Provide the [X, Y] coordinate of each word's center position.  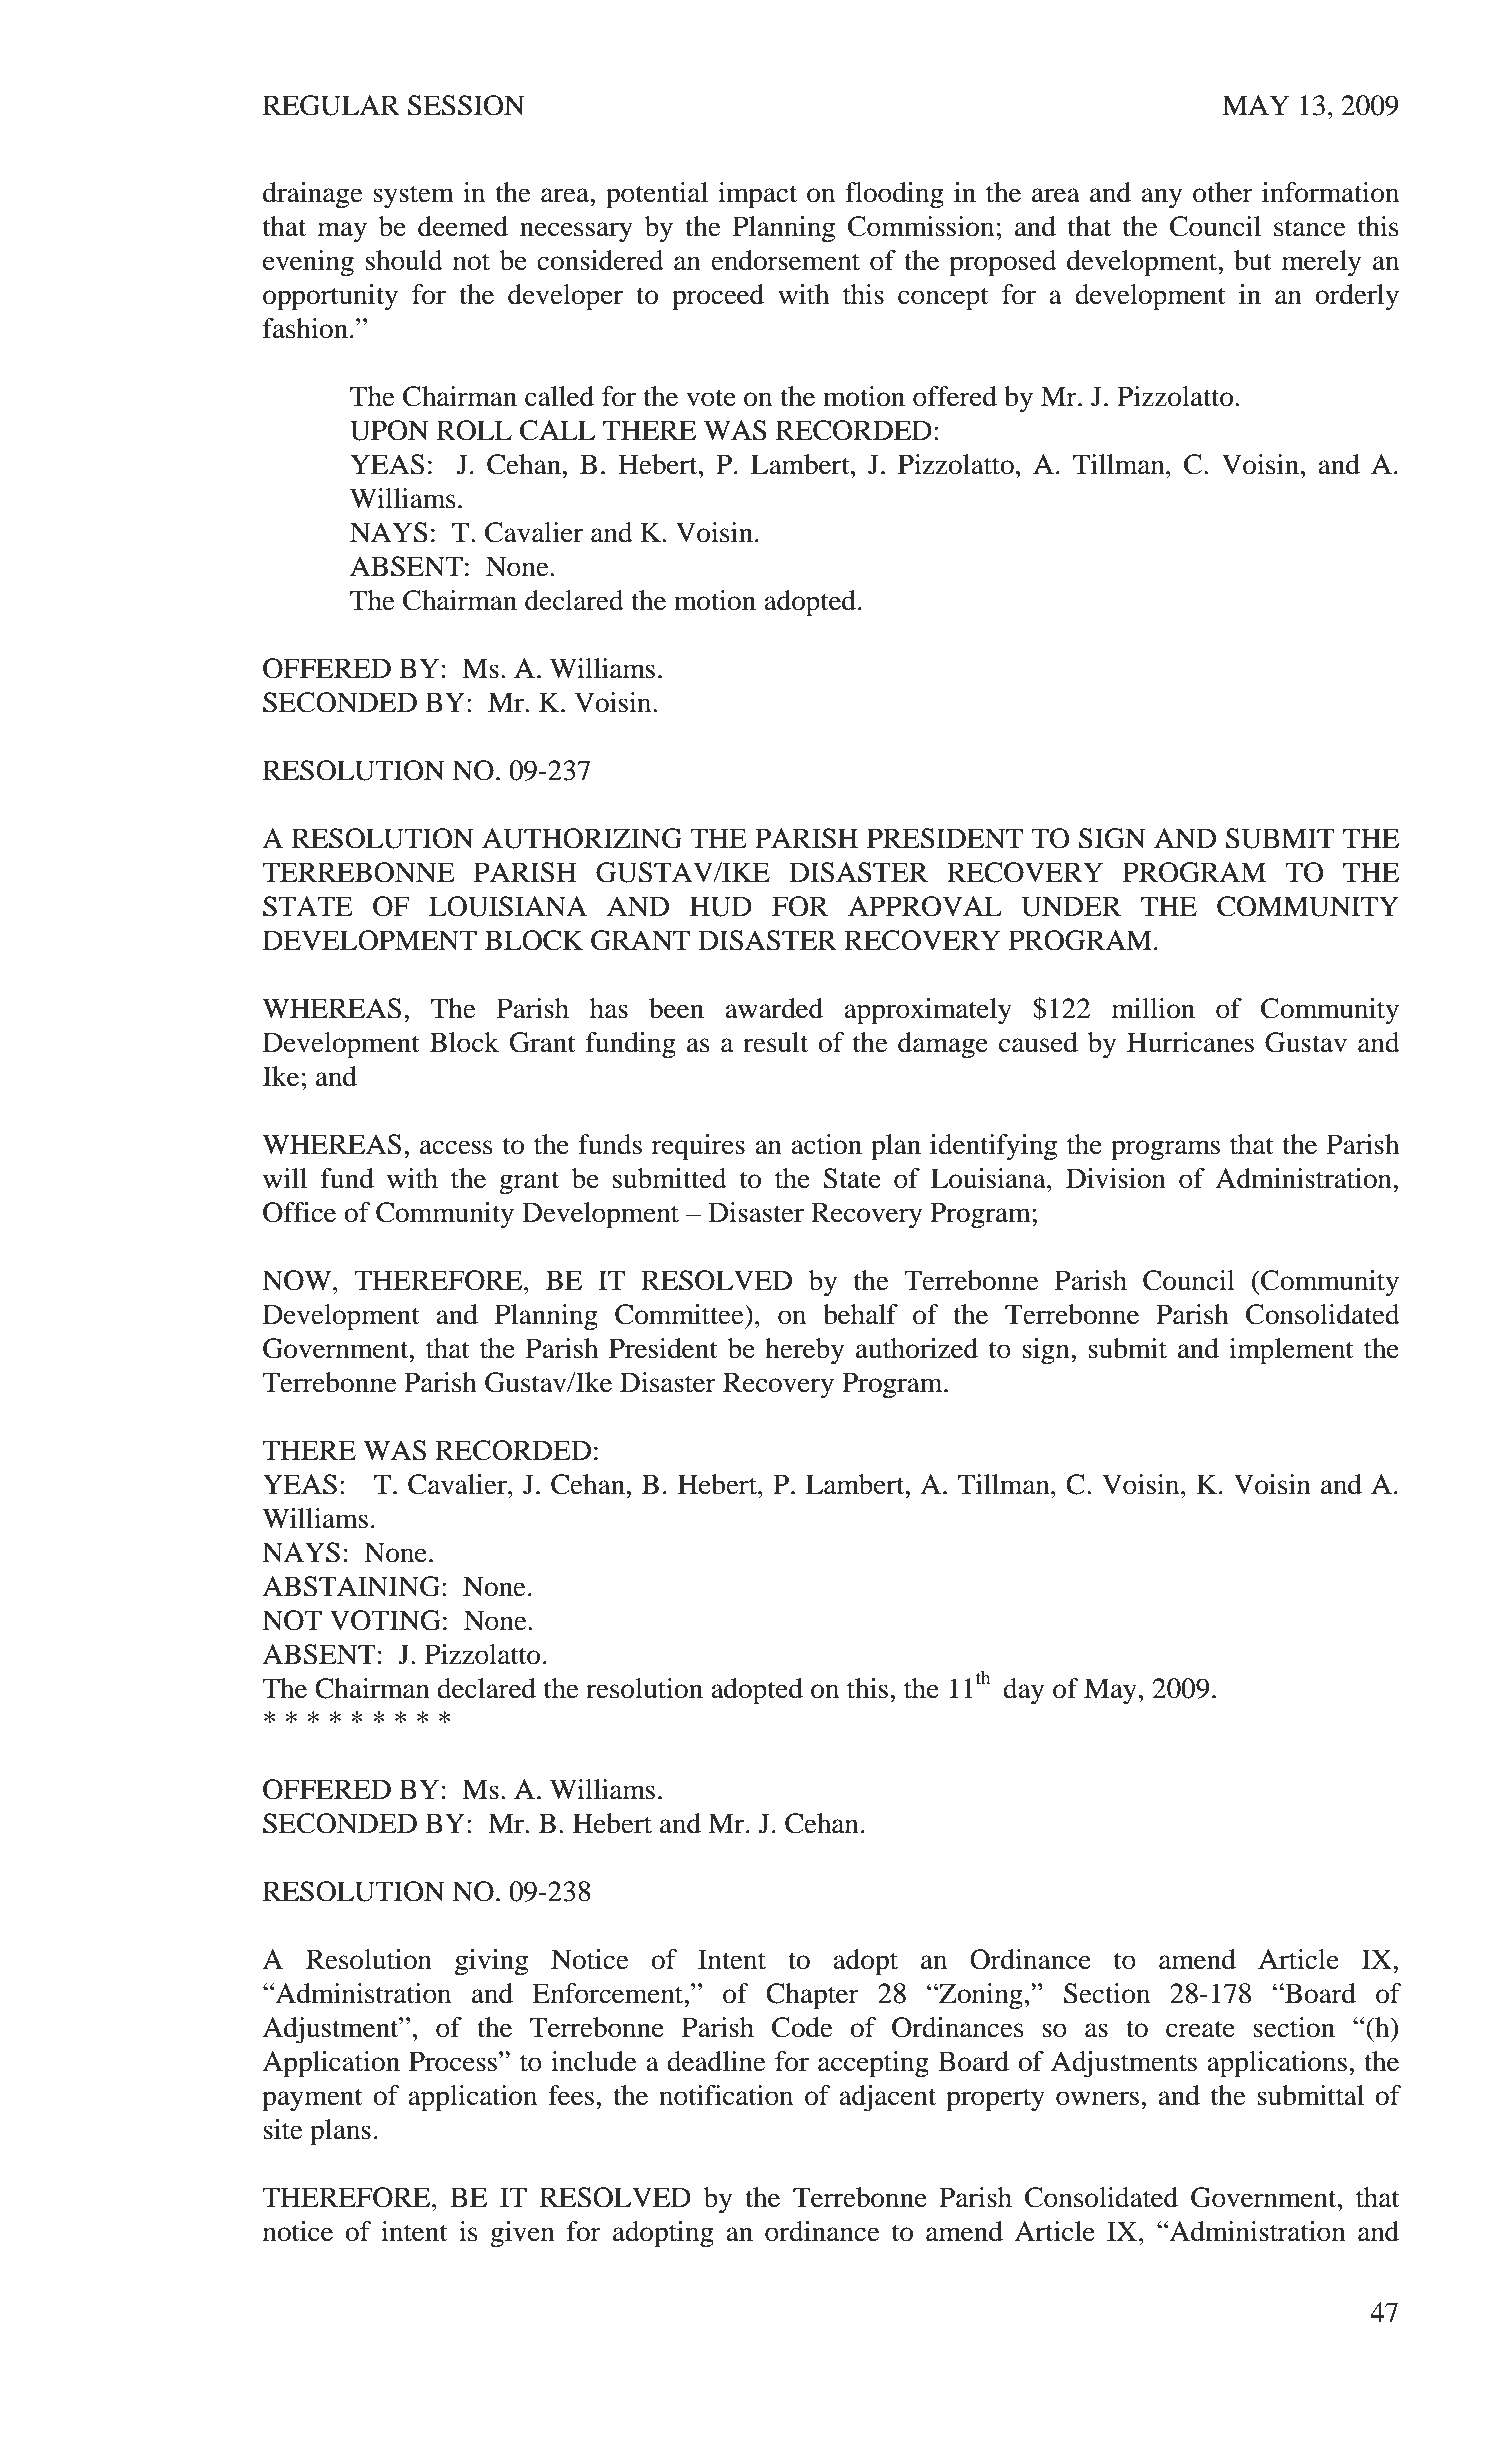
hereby [804, 1351]
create [1200, 2029]
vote [711, 398]
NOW [298, 1280]
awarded [774, 1008]
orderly [1357, 297]
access [456, 1147]
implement [1291, 1351]
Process [453, 2061]
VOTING [385, 1620]
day [1023, 1691]
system [413, 197]
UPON [389, 430]
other [1223, 192]
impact [757, 195]
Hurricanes [1190, 1042]
